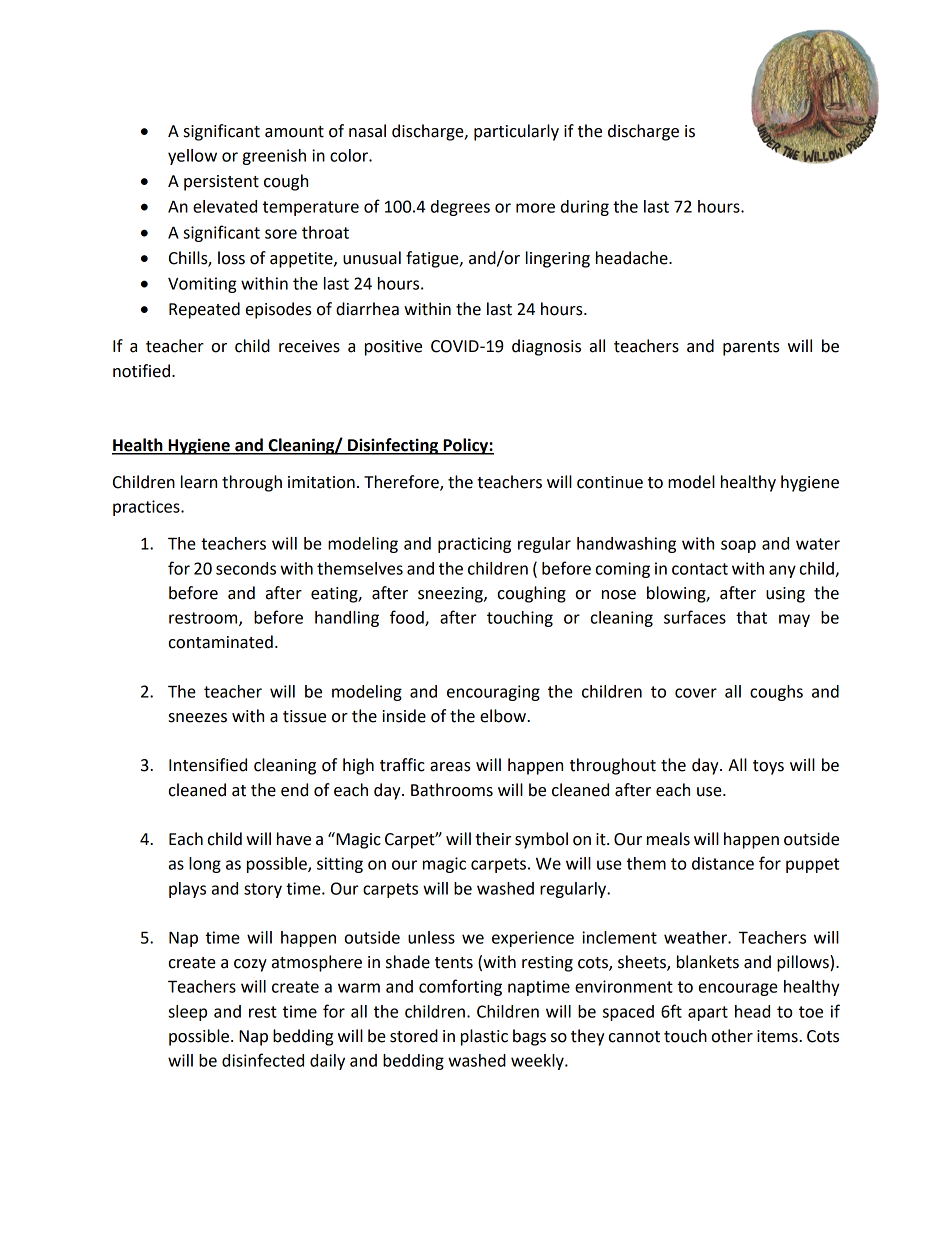 The width and height of the screenshot is (952, 1233). What do you see at coordinates (141, 371) in the screenshot?
I see `notified` at bounding box center [141, 371].
